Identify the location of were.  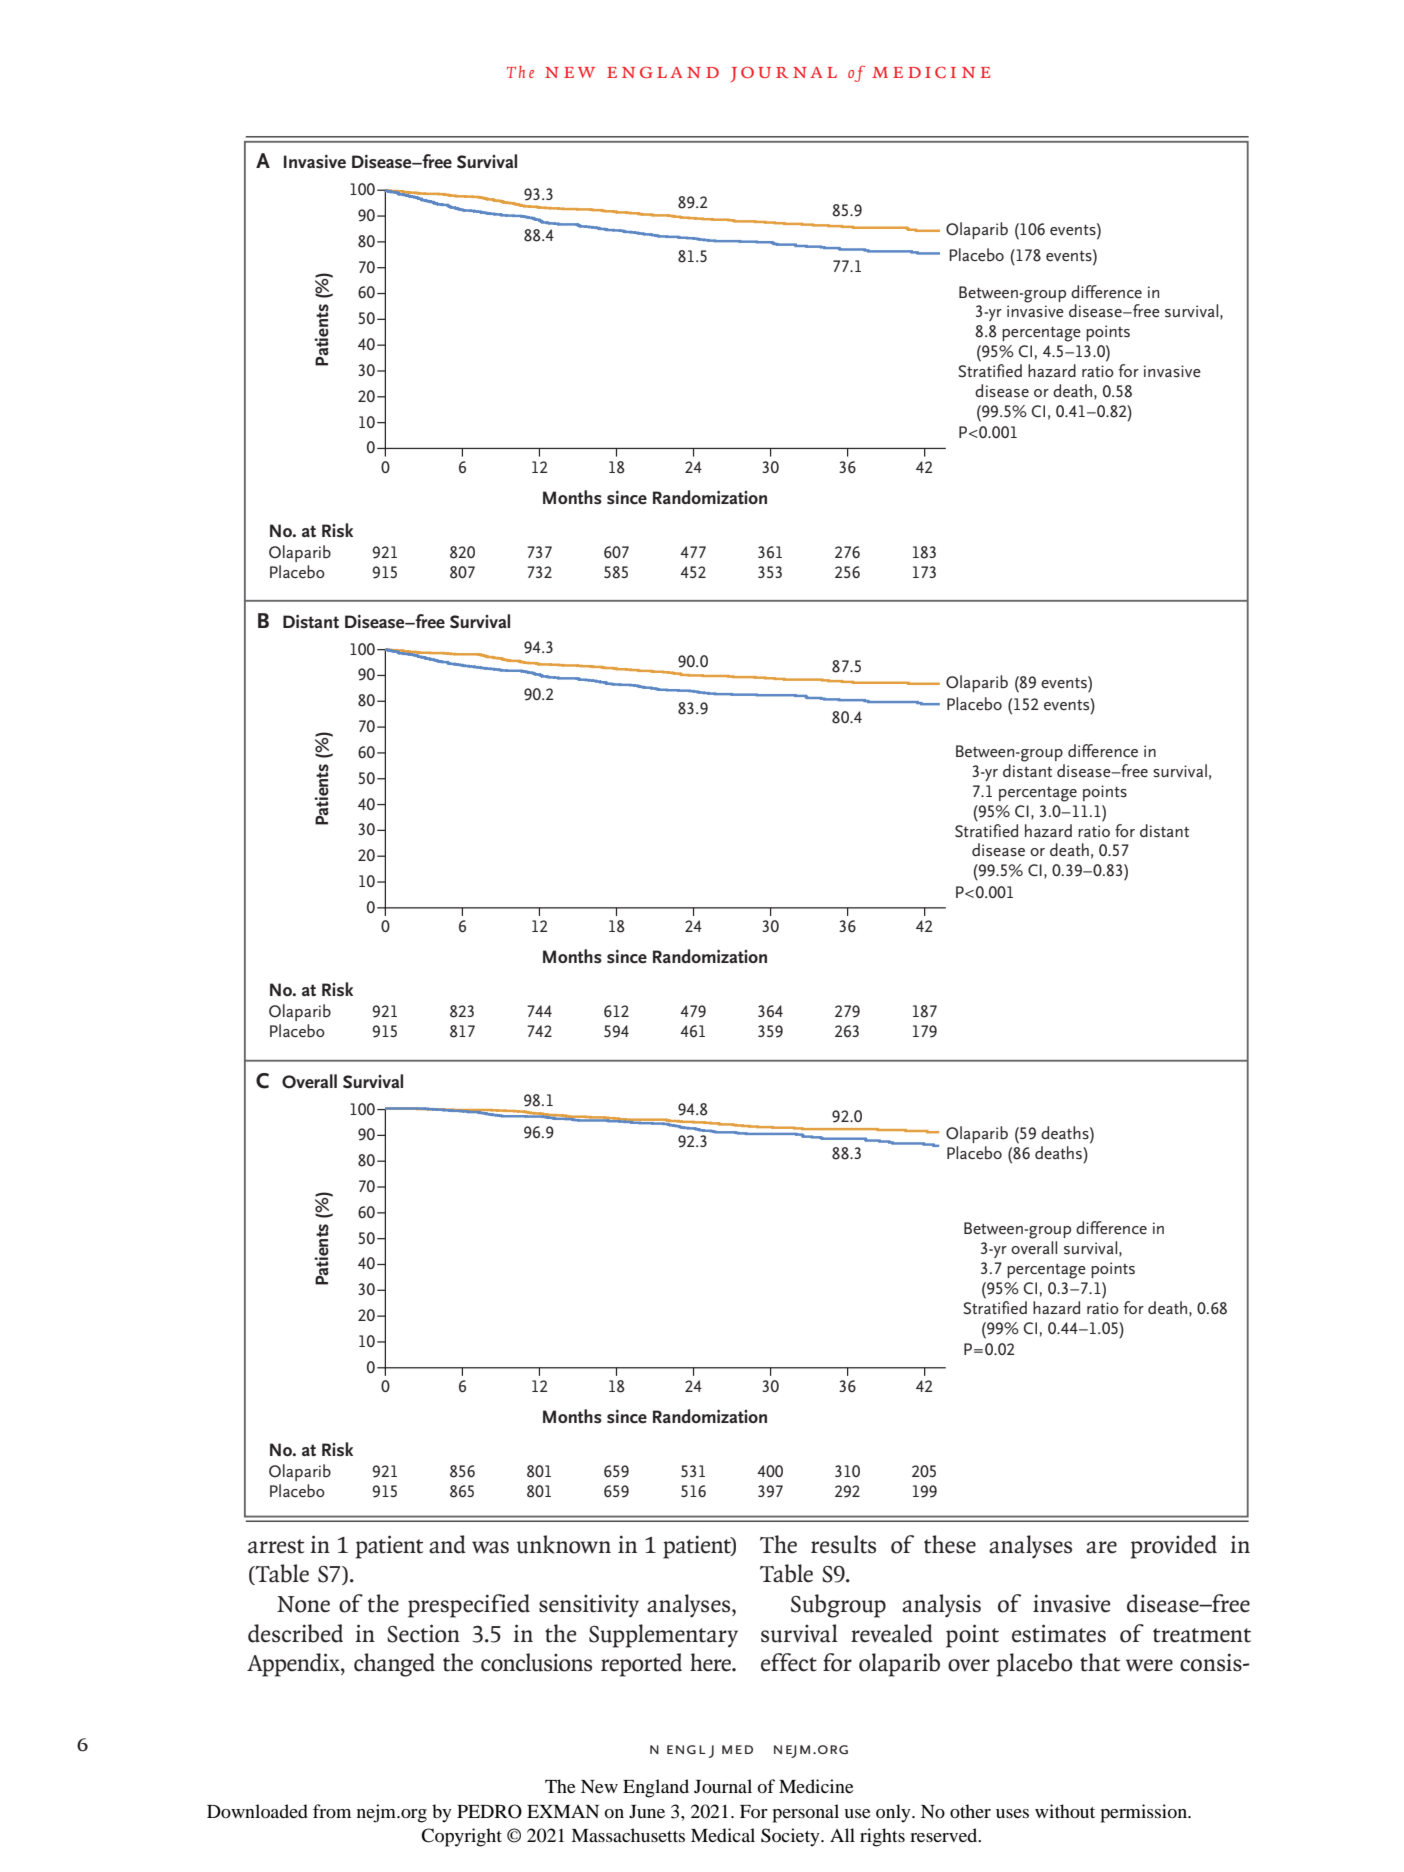
(1149, 1665).
